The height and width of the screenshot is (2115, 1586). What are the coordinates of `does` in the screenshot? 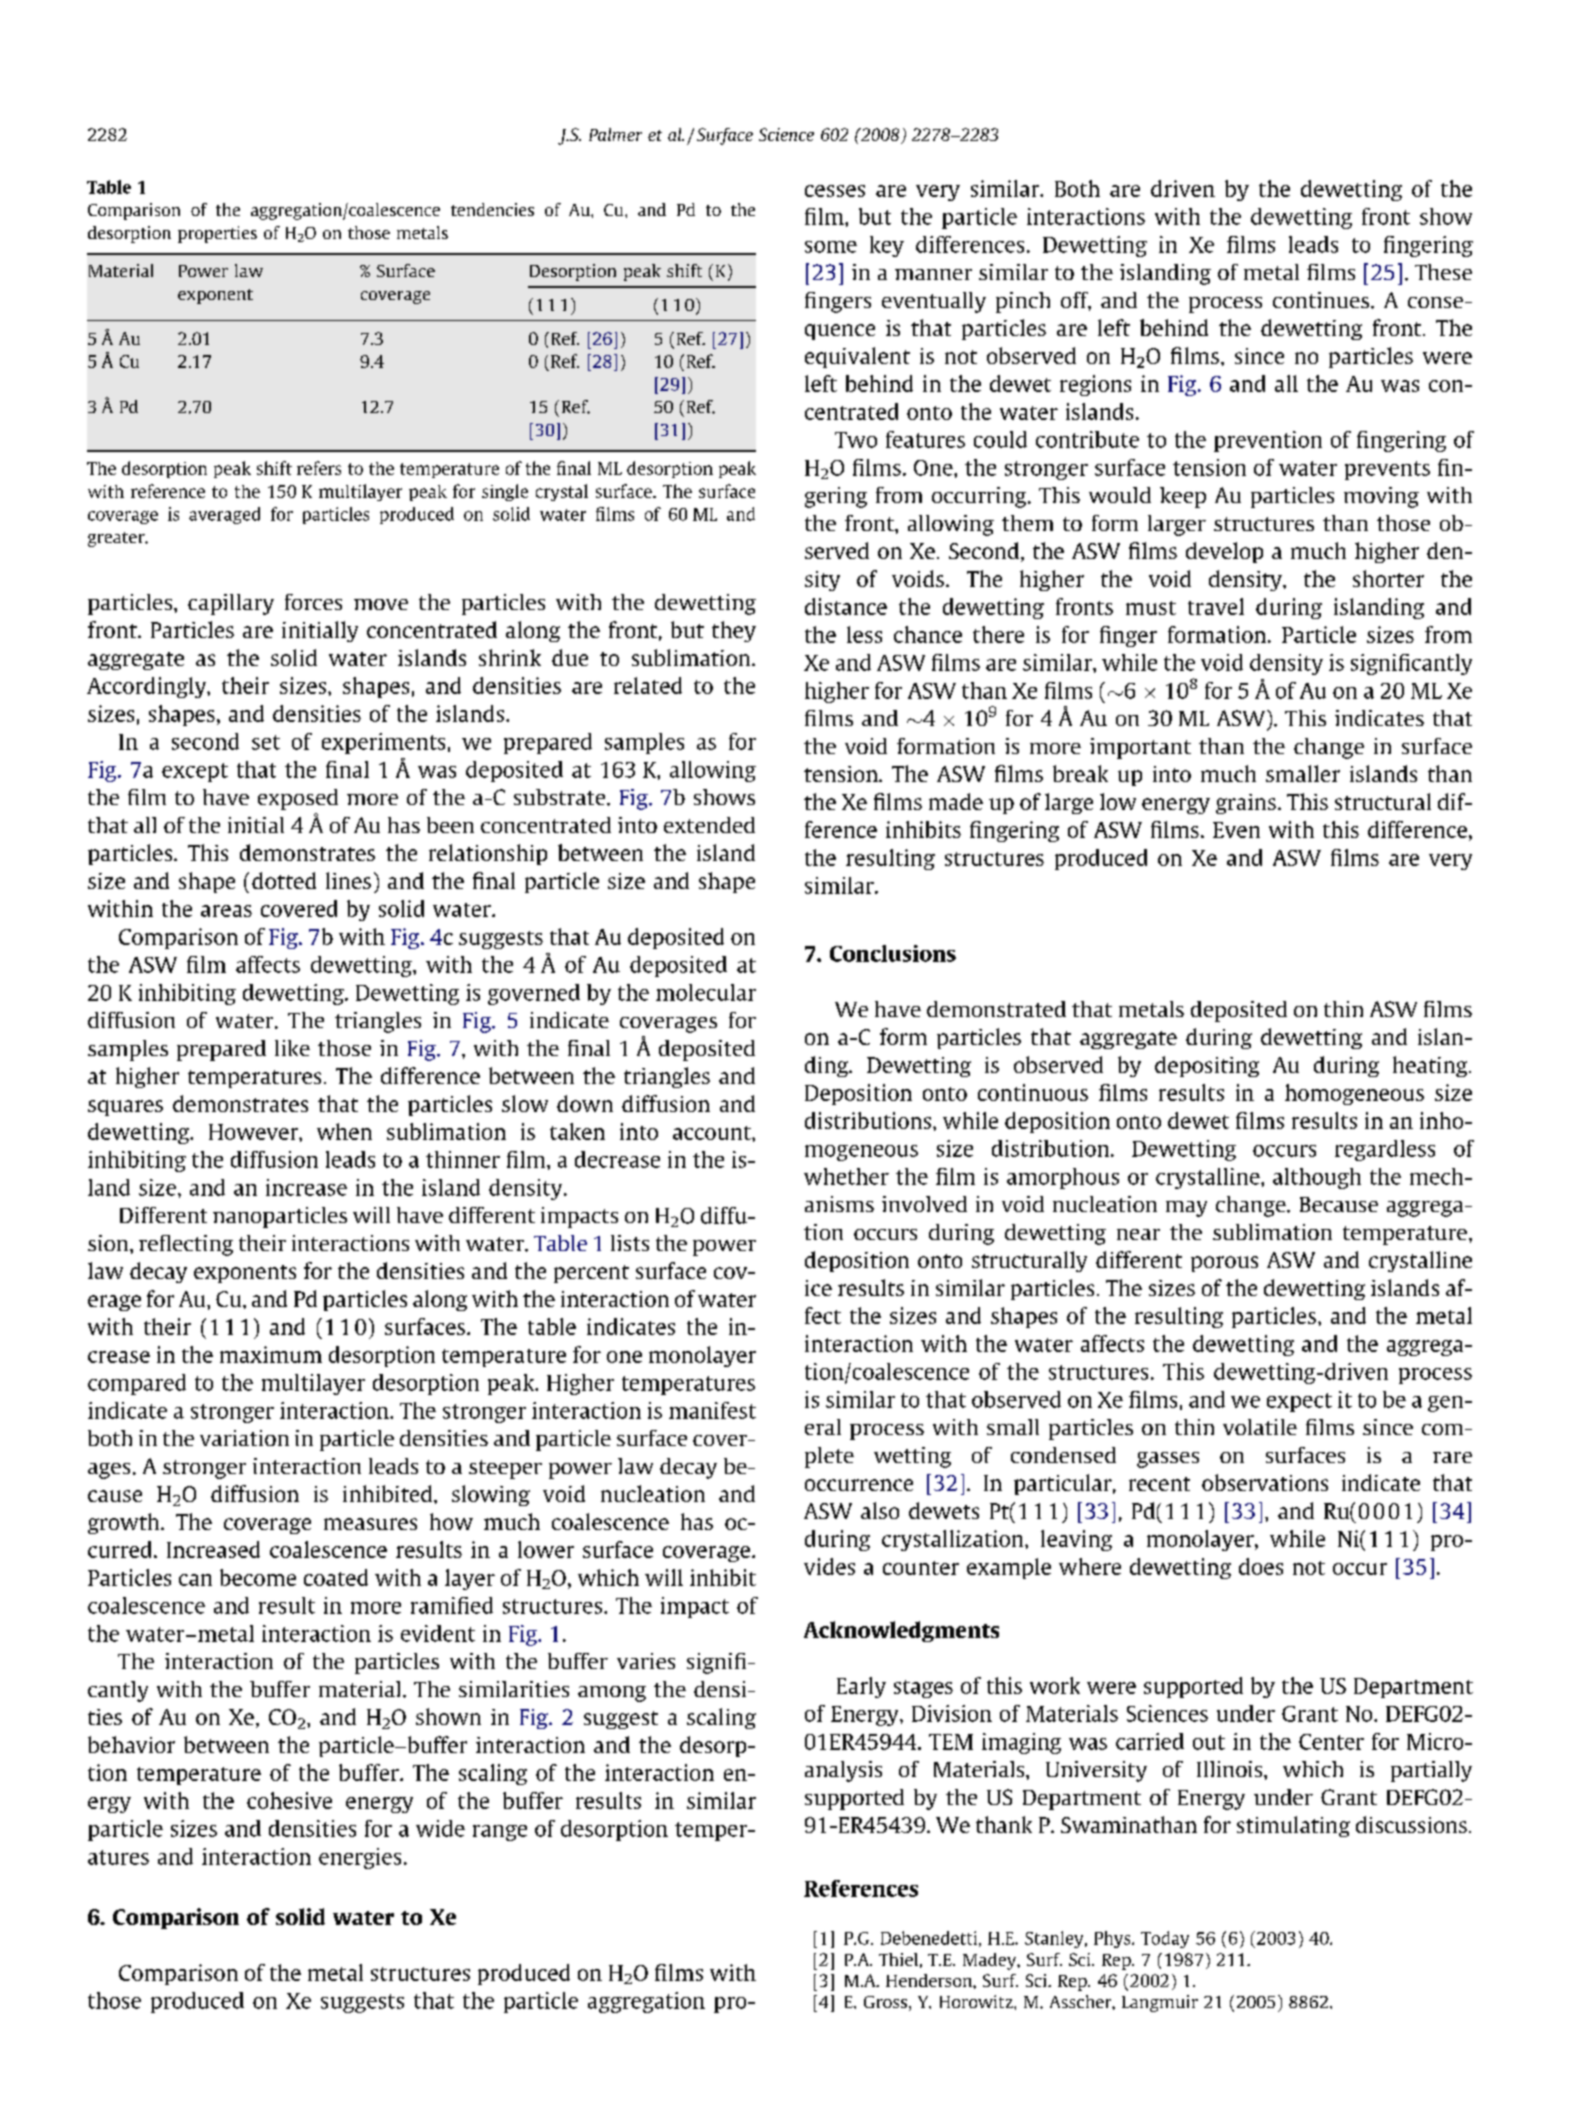 It's located at (1261, 1566).
